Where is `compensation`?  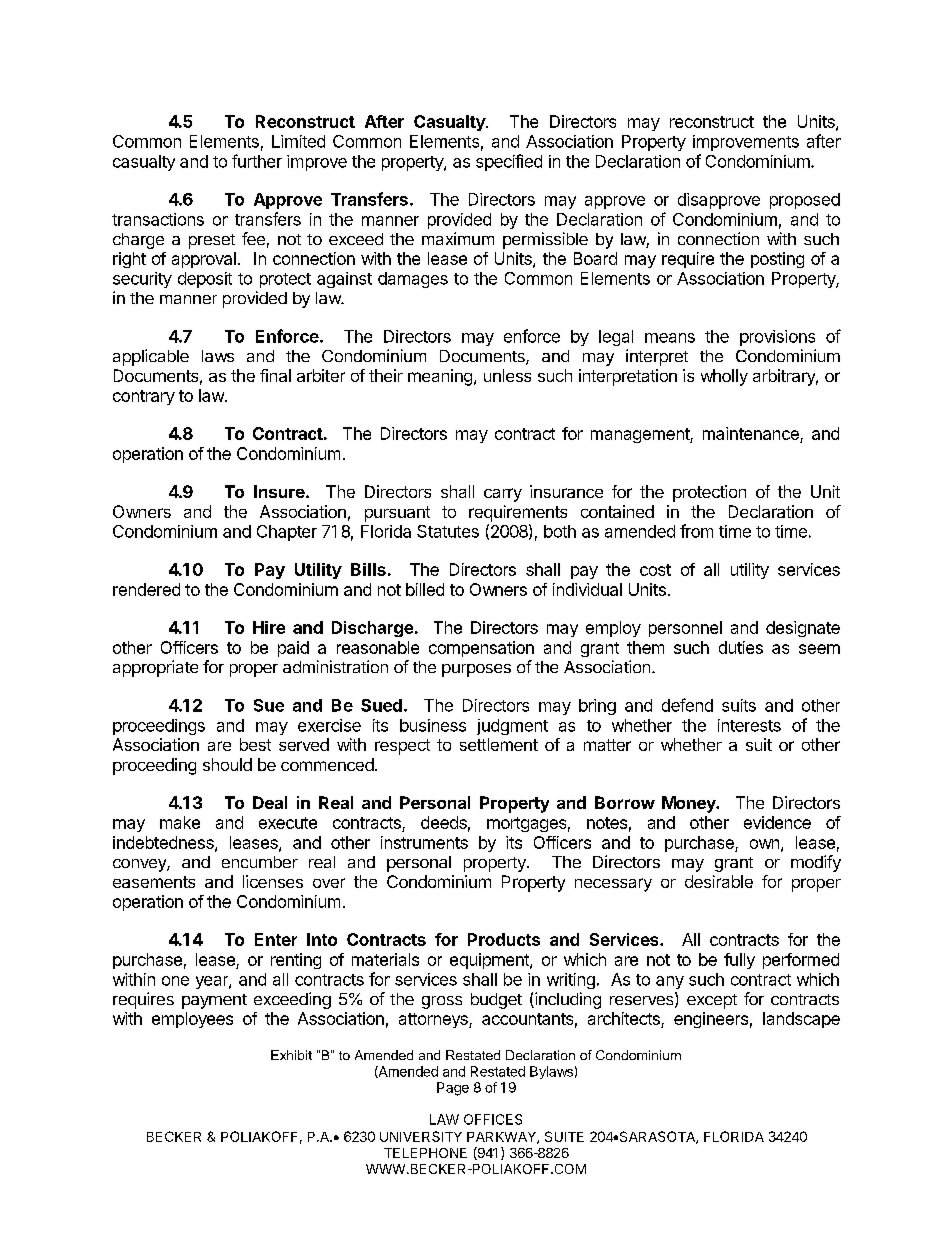 compensation is located at coordinates (481, 649).
